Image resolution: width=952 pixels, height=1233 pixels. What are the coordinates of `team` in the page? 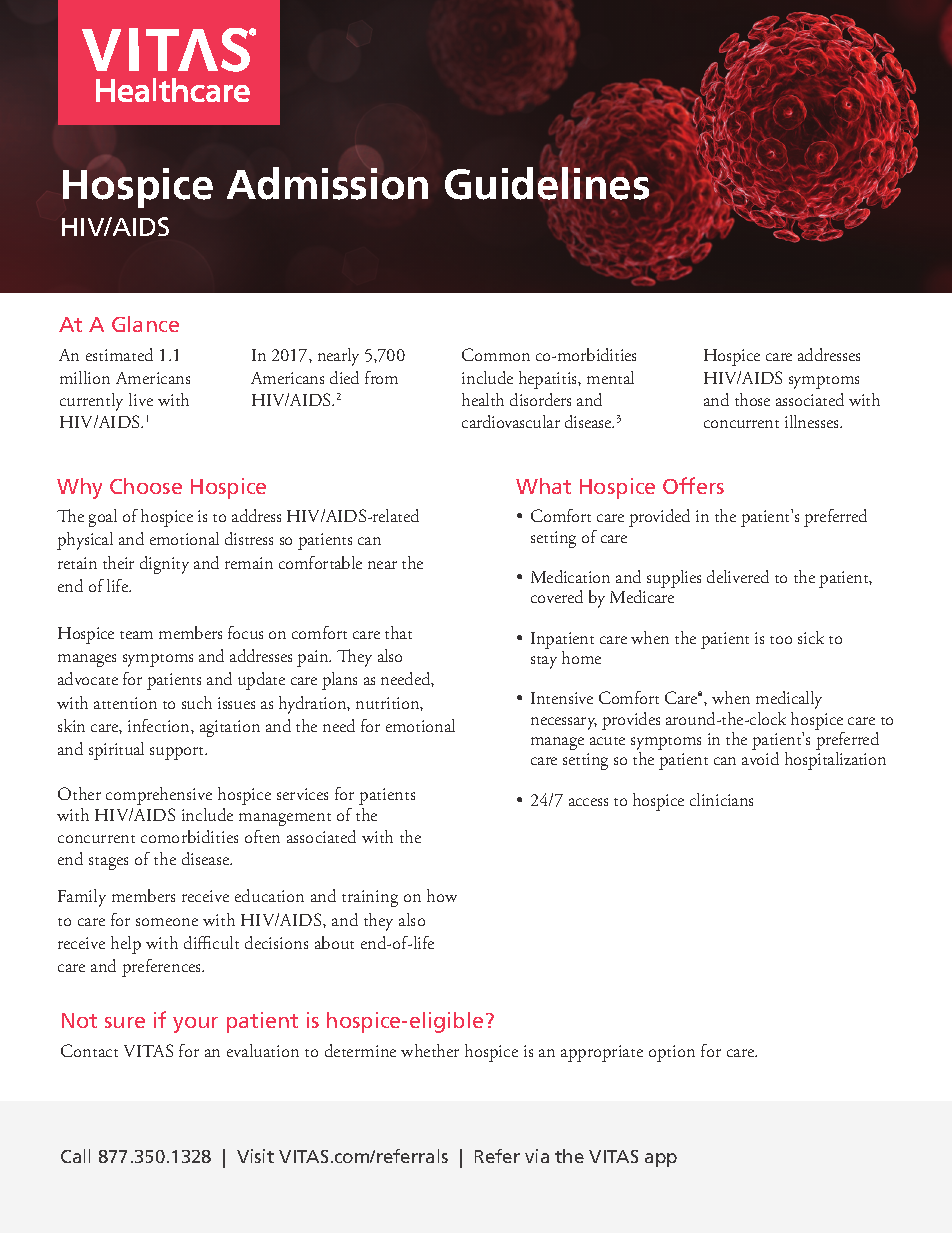 It's located at (136, 635).
